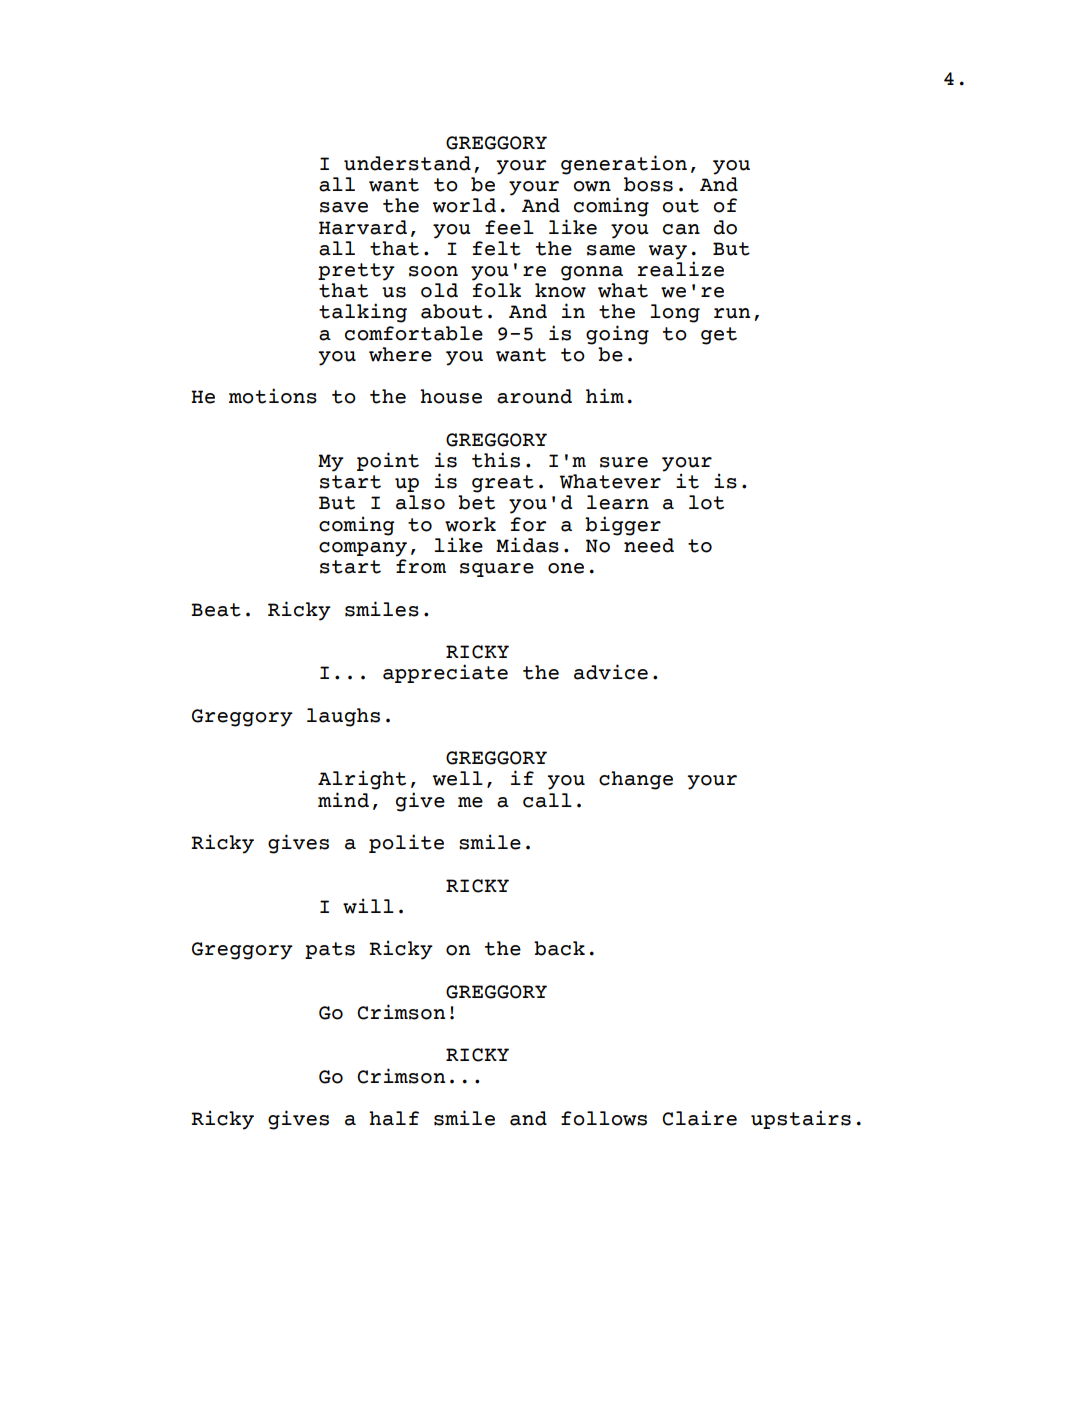  Describe the element at coordinates (611, 672) in the screenshot. I see `advice` at that location.
